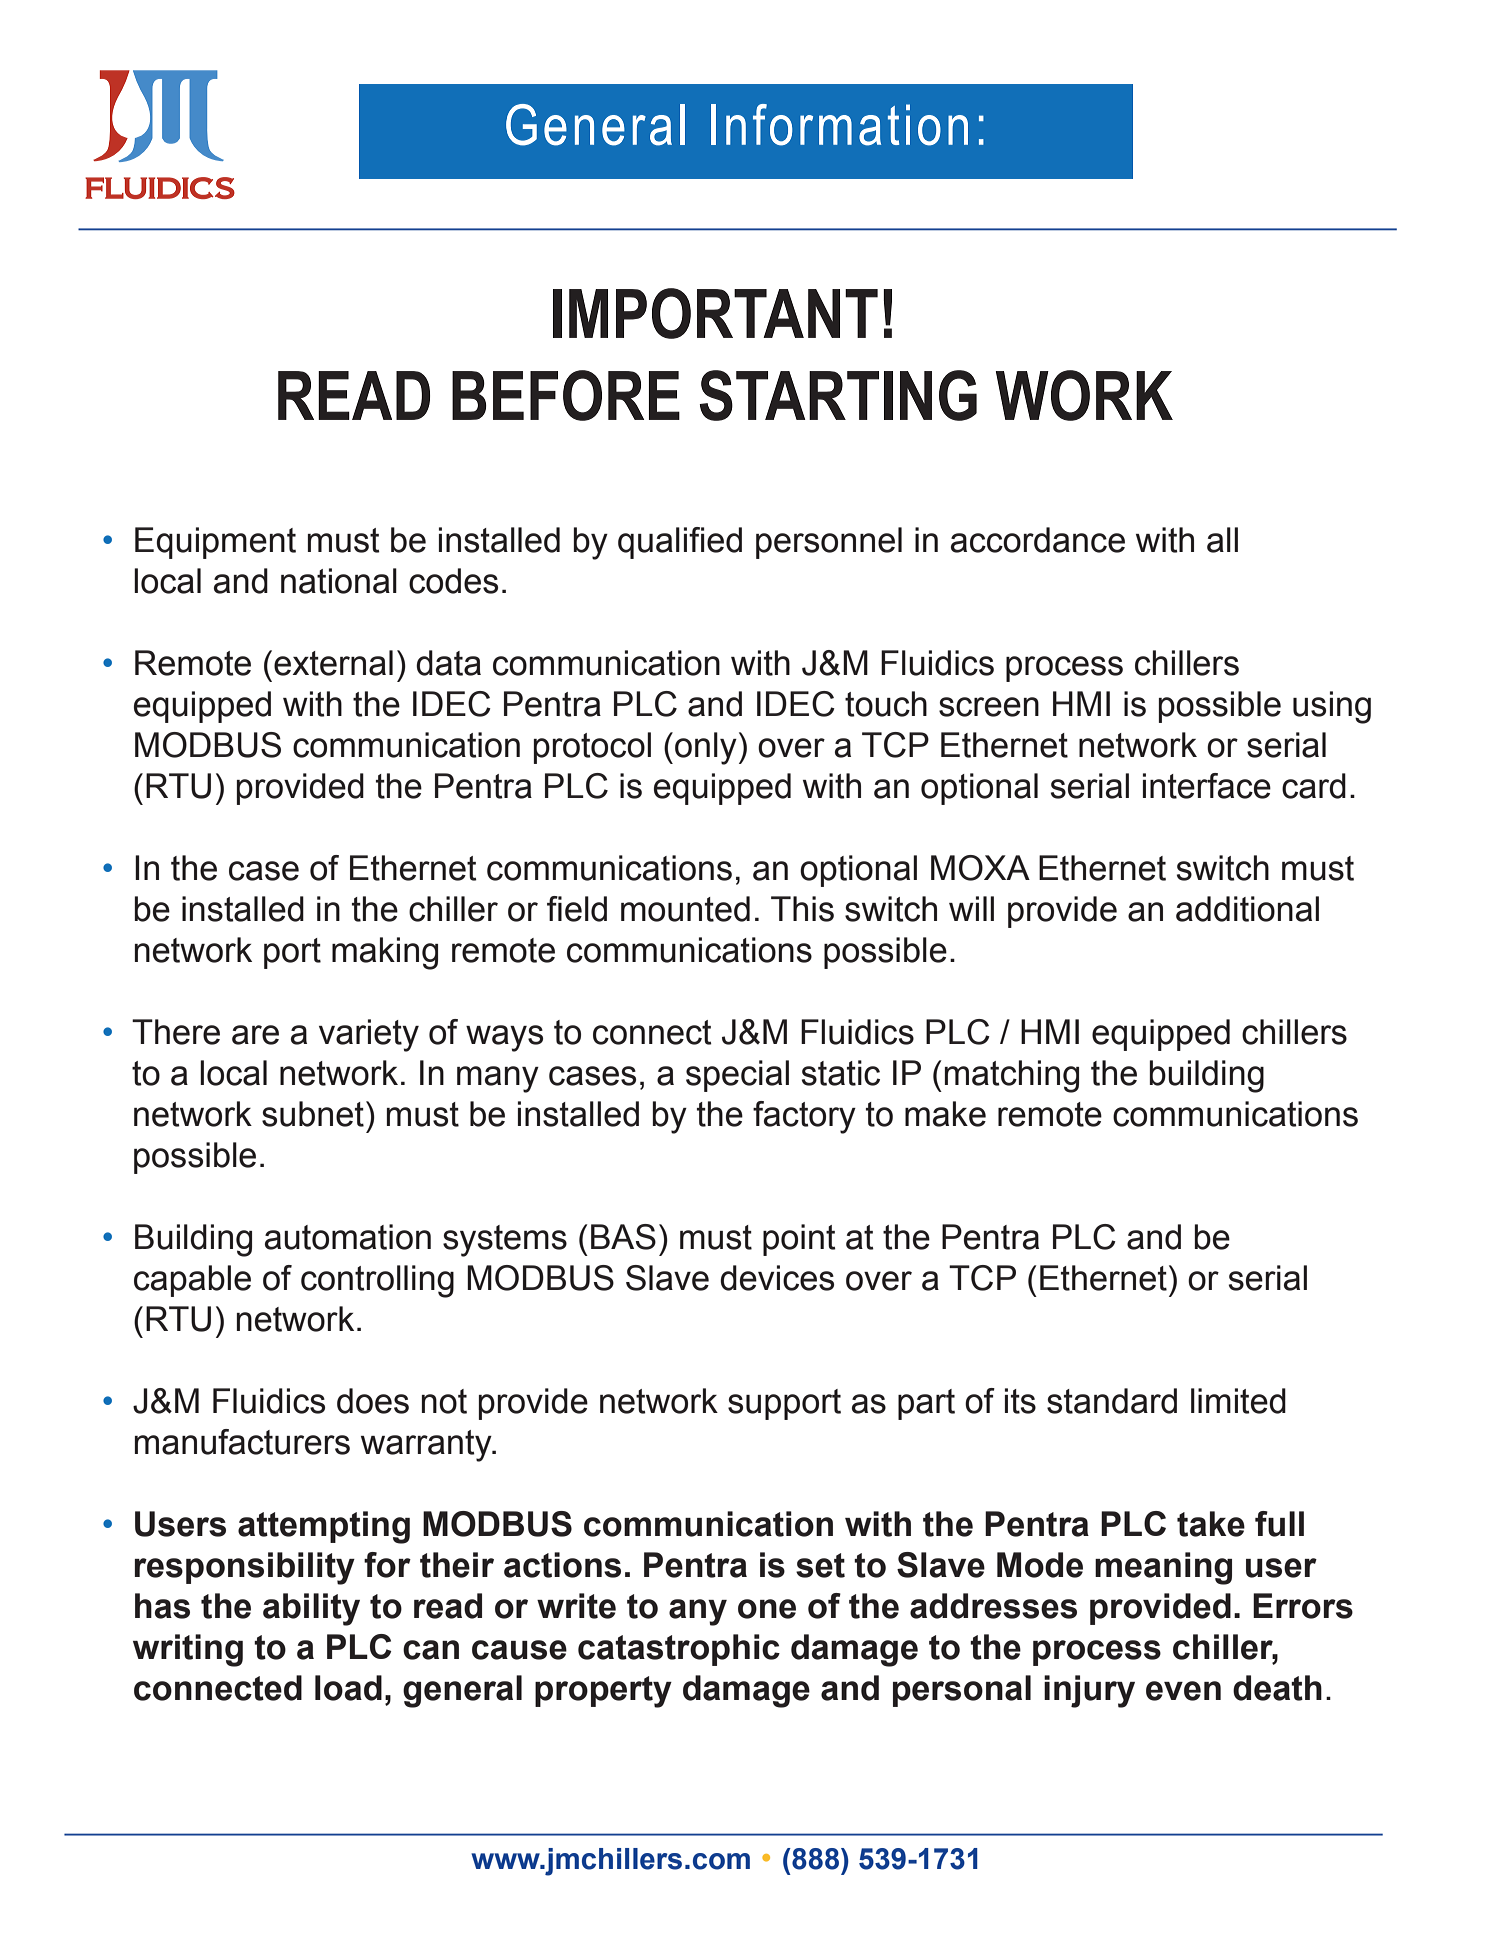 This page has width=1494, height=1933. I want to click on ability, so click(311, 1609).
